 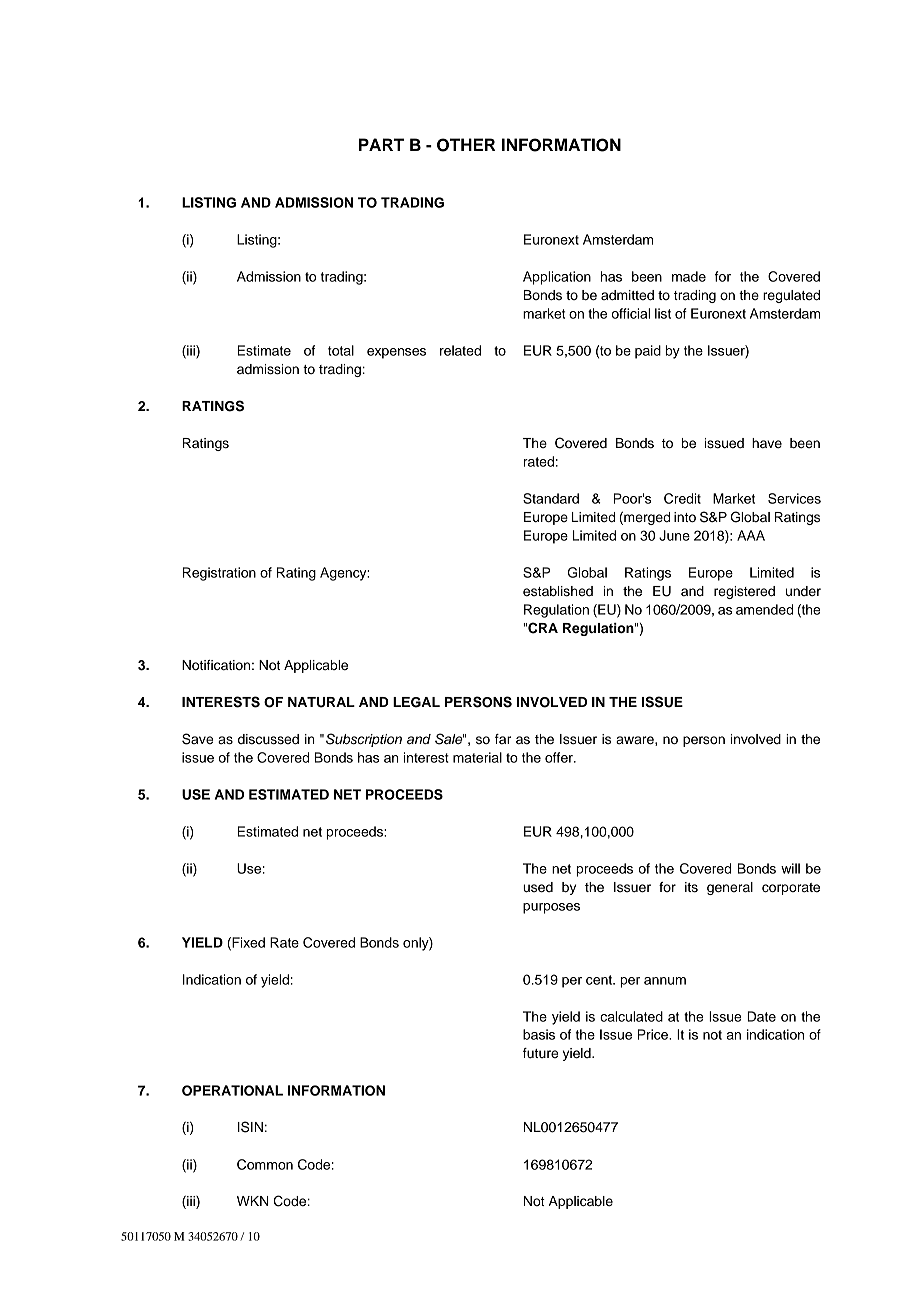 I want to click on PART, so click(x=381, y=144).
